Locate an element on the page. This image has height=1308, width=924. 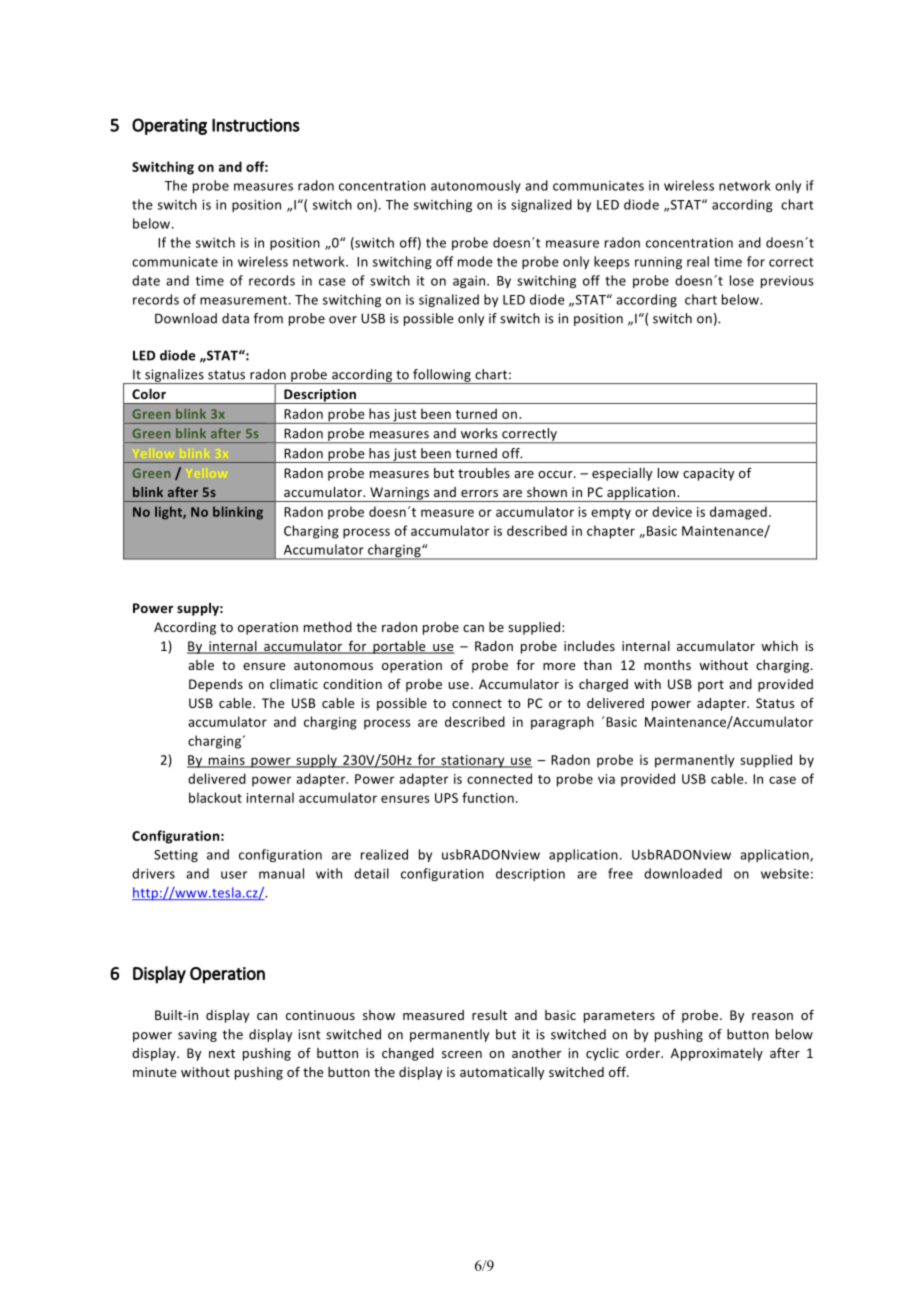
more is located at coordinates (559, 666).
